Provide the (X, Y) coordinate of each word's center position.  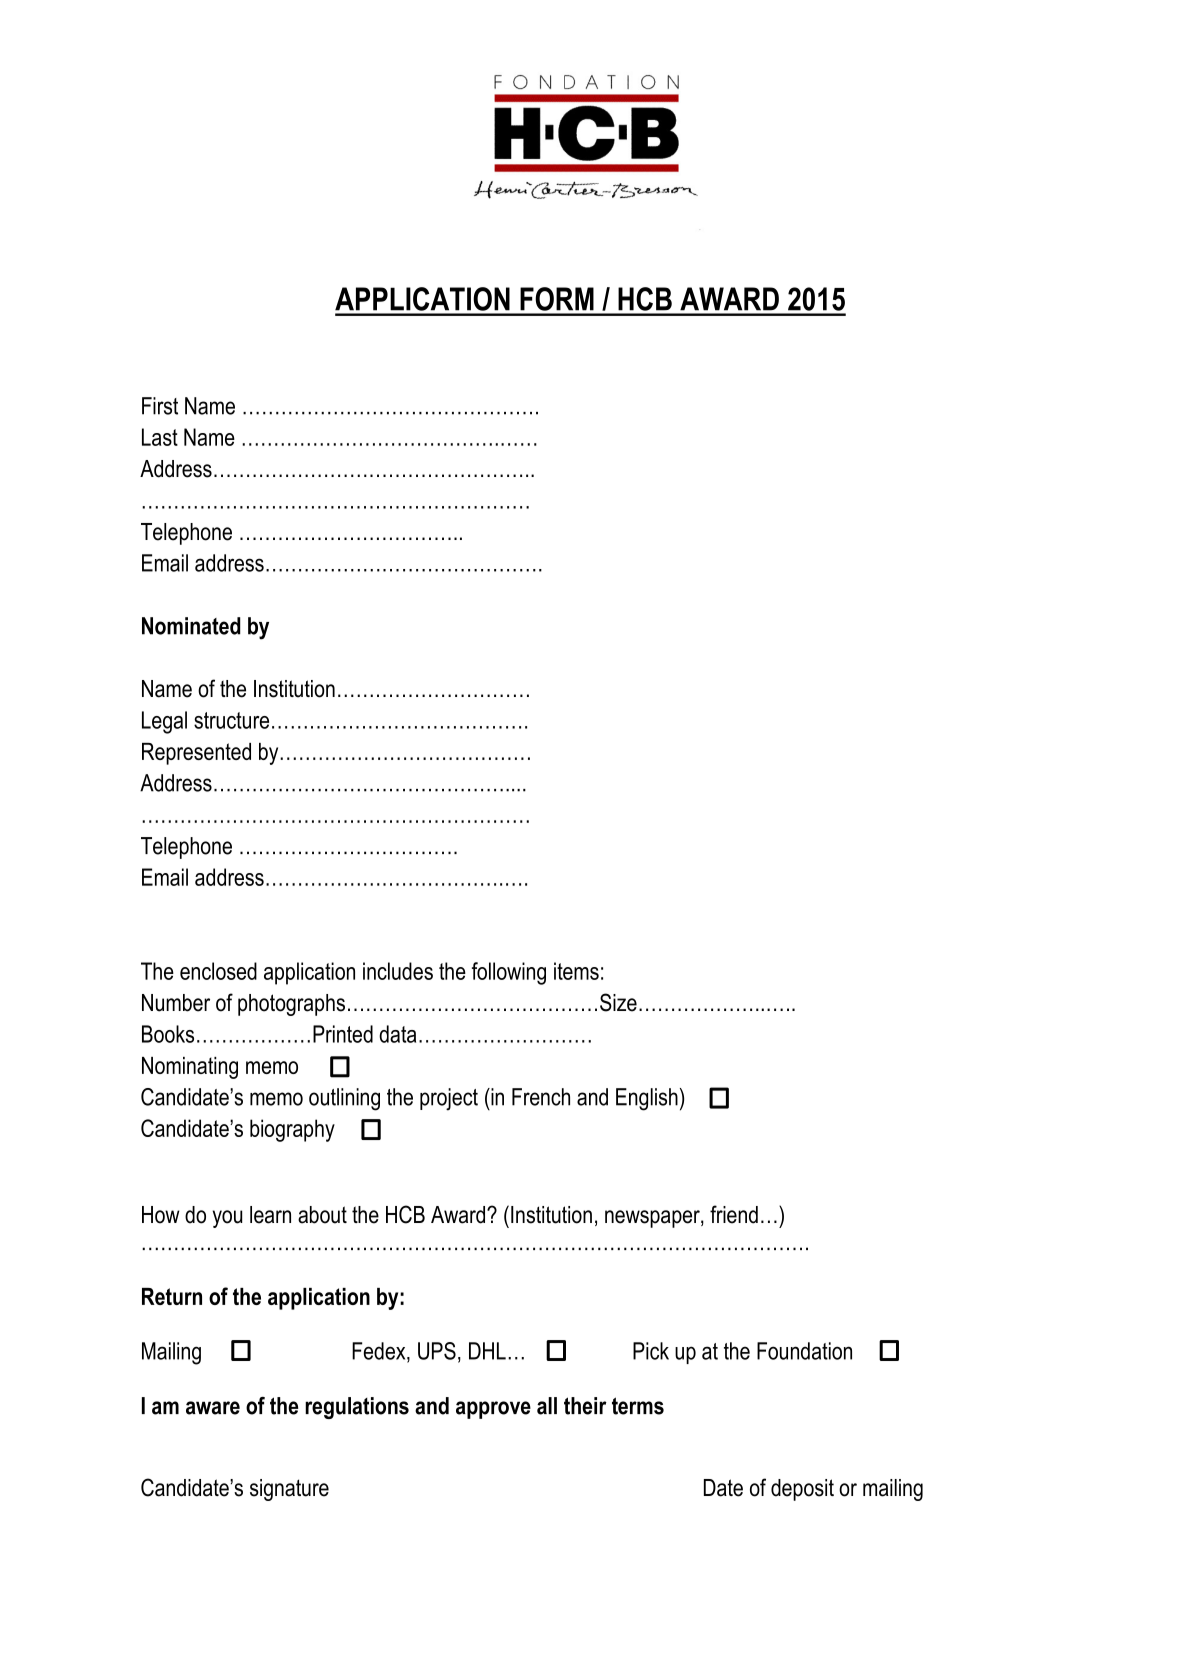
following (509, 973)
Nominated (191, 626)
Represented (196, 754)
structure (231, 720)
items (576, 971)
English (647, 1099)
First (160, 406)
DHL (487, 1351)
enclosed (218, 971)
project (449, 1099)
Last (160, 437)
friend (734, 1214)
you (227, 1219)
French (541, 1097)
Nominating (190, 1068)
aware (213, 1408)
